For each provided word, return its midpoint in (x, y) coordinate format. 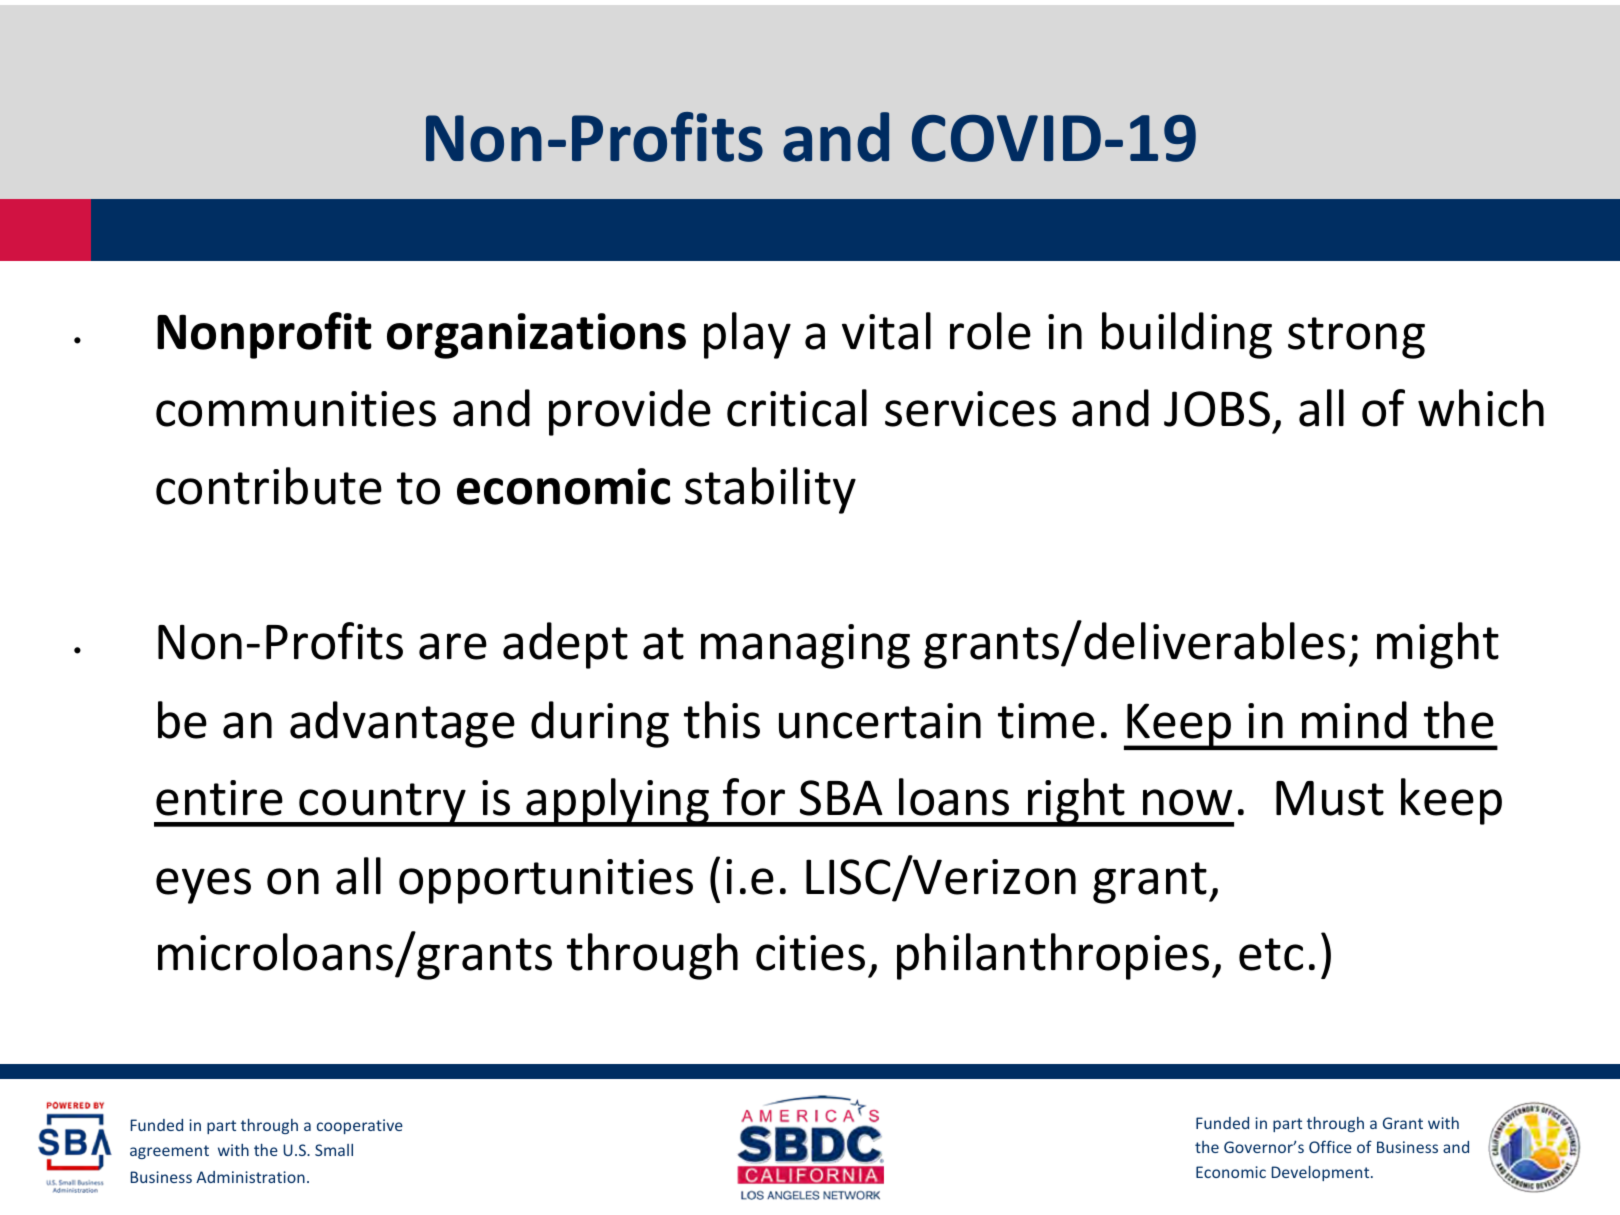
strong (1356, 338)
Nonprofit (264, 335)
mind (1354, 720)
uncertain (880, 721)
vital (886, 331)
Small (334, 1150)
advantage (402, 724)
